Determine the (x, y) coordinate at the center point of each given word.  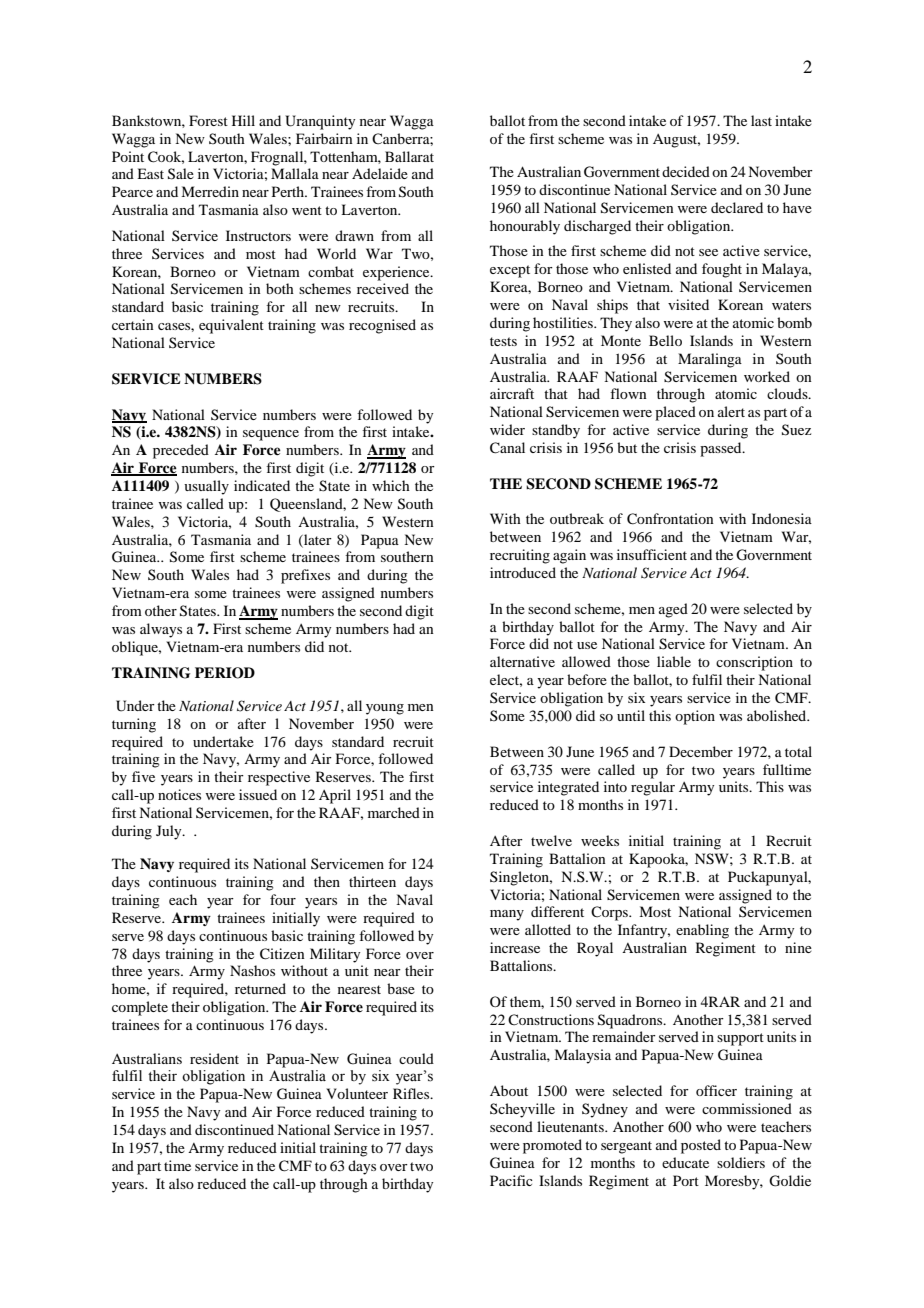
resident (214, 1058)
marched (394, 812)
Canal (507, 448)
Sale (181, 174)
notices (179, 794)
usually (206, 487)
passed (722, 449)
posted (701, 1146)
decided (686, 171)
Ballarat (409, 156)
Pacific (511, 1180)
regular (653, 788)
